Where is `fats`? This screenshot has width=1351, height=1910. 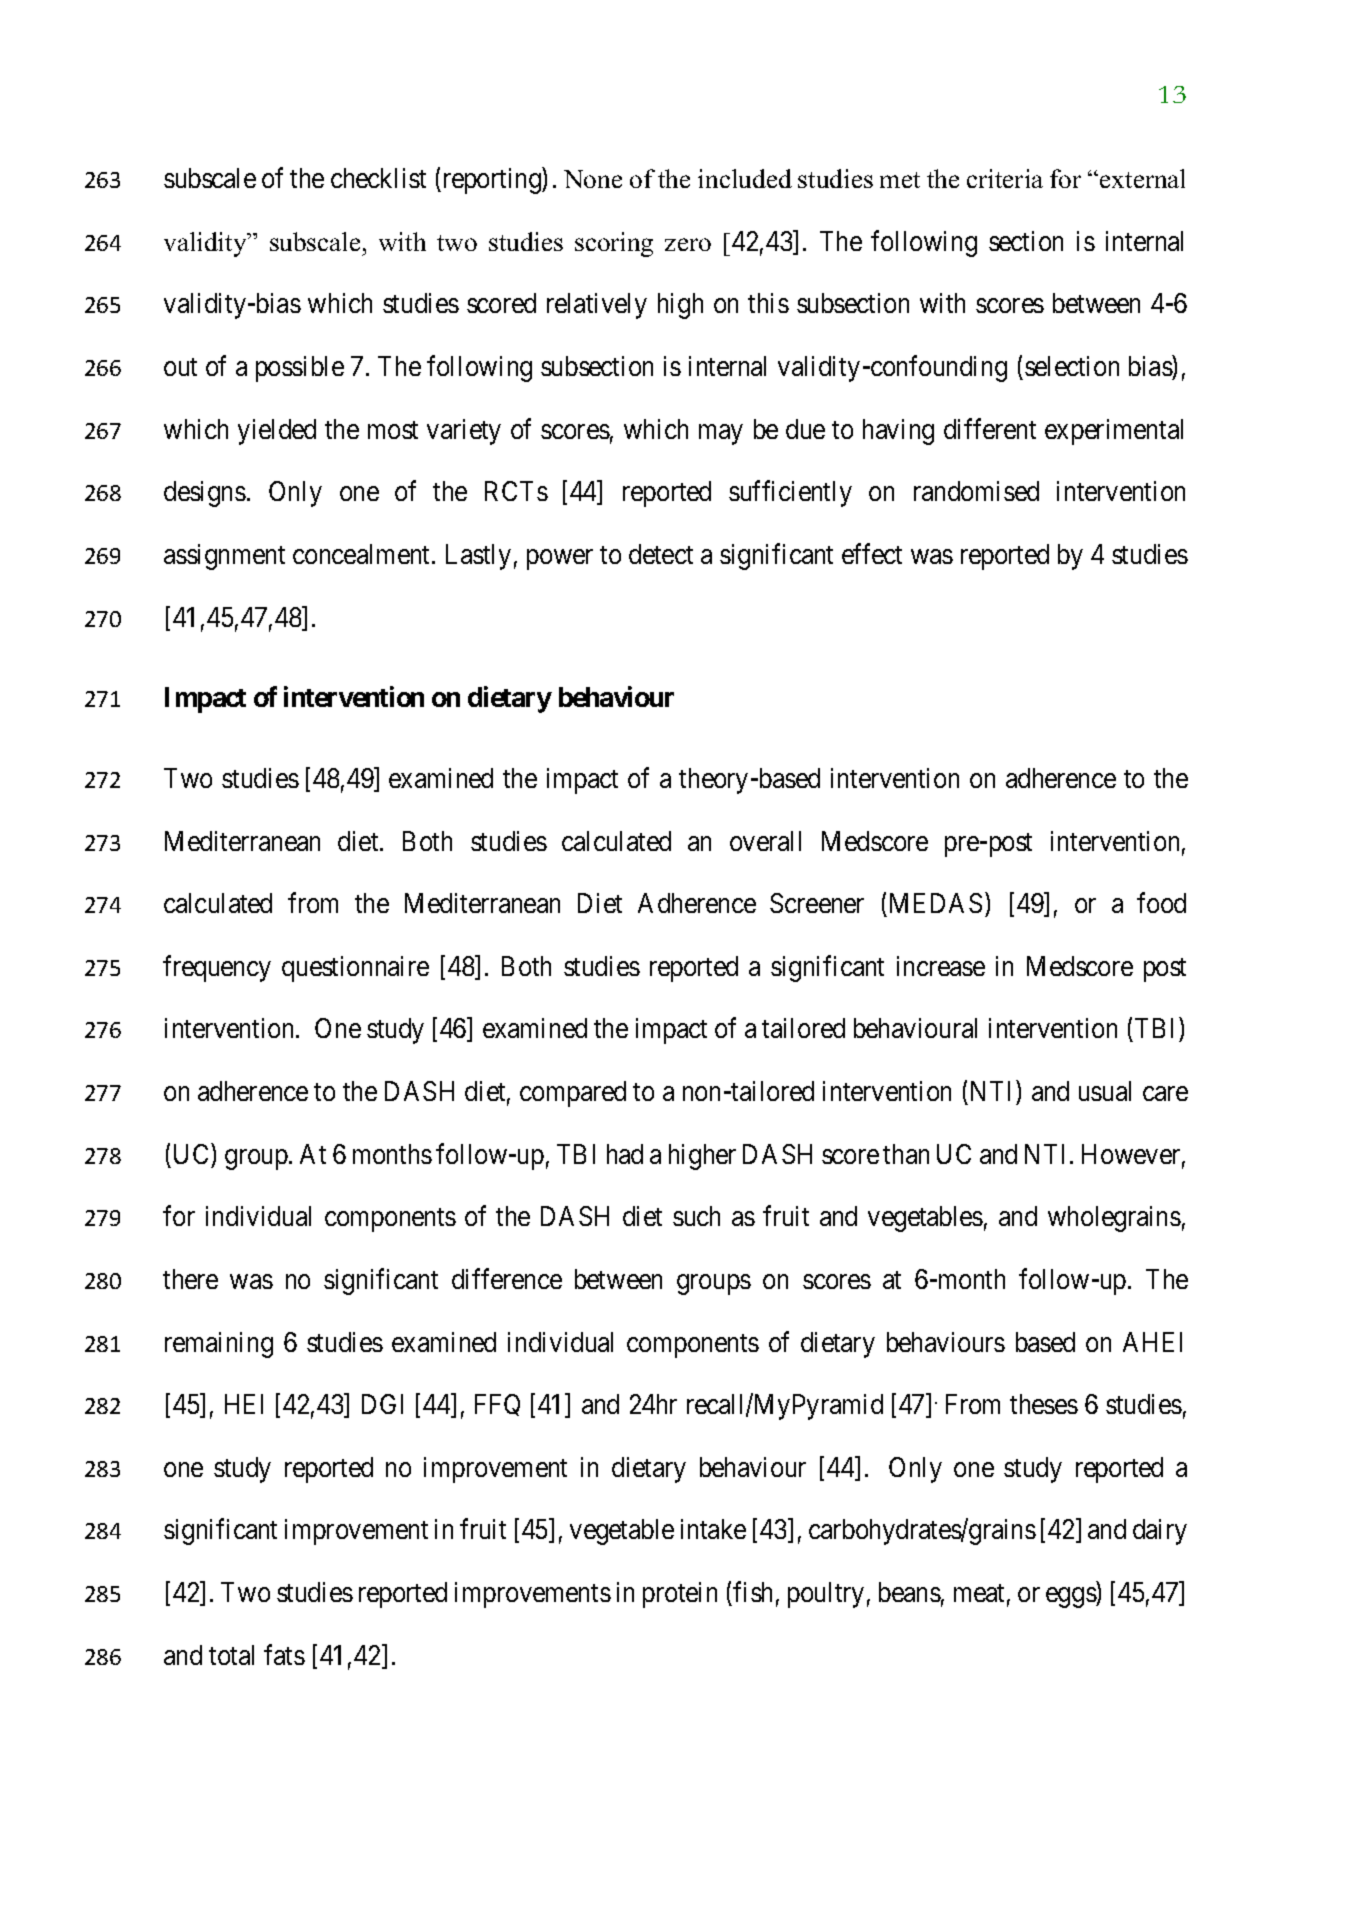
fats is located at coordinates (284, 1654).
